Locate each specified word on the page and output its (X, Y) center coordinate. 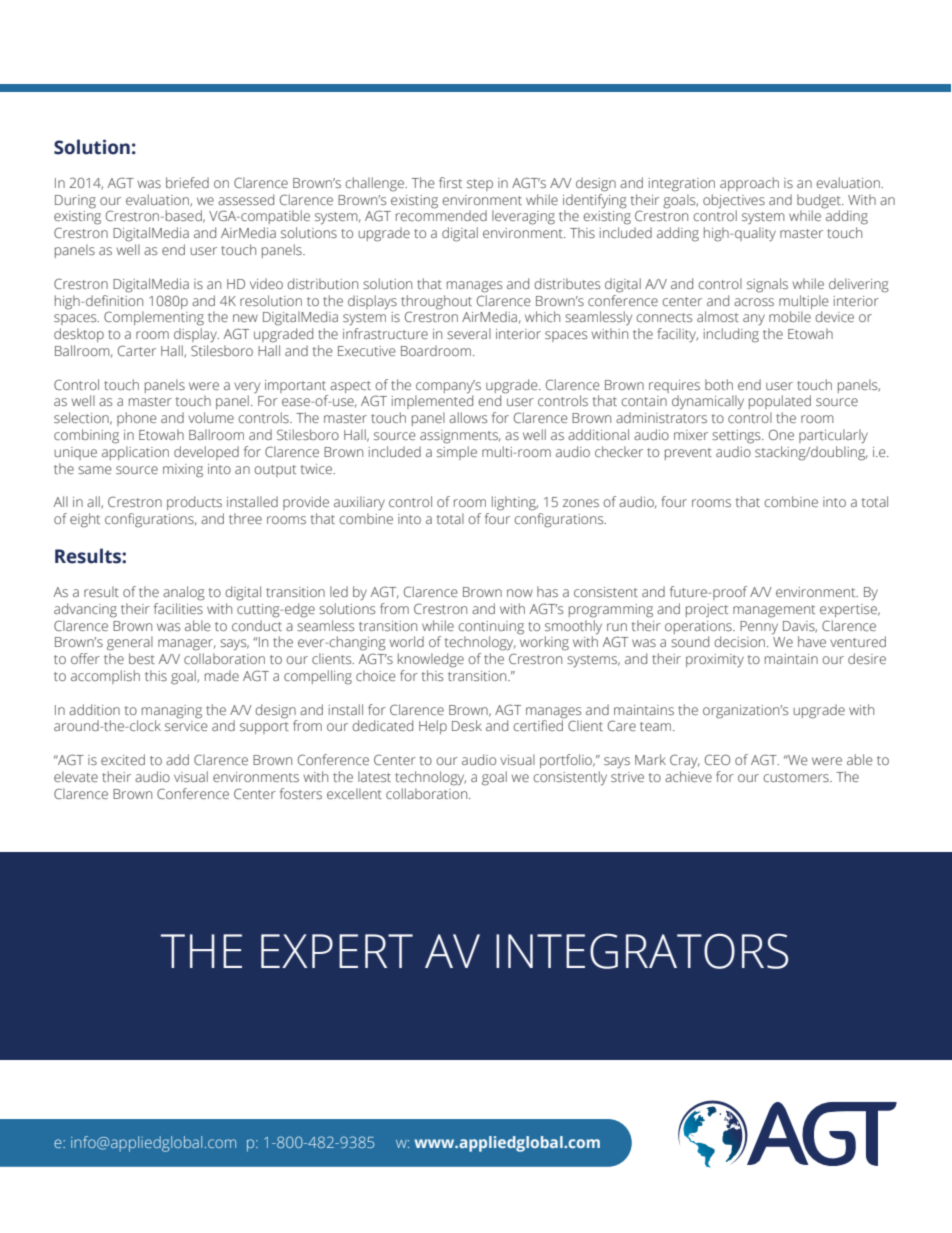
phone (137, 419)
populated (780, 402)
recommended (441, 214)
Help (433, 727)
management (774, 611)
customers (797, 777)
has (547, 591)
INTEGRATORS (642, 951)
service (186, 726)
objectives (734, 201)
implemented (432, 401)
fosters (301, 793)
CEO (717, 759)
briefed (187, 182)
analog (184, 593)
